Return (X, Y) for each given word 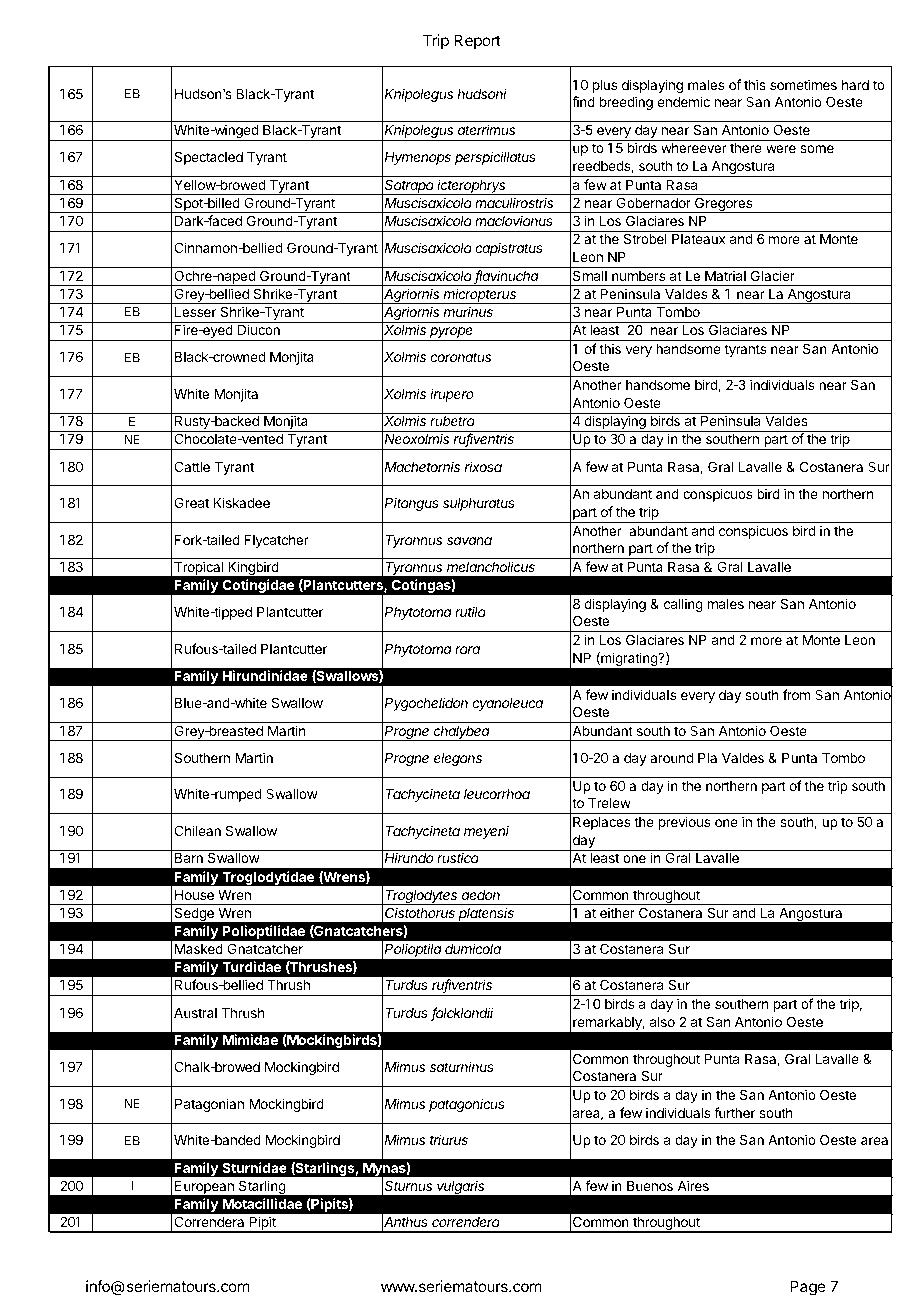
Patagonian (209, 1105)
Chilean (197, 830)
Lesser (195, 312)
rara (467, 650)
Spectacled (208, 158)
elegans (458, 759)
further (734, 1112)
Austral (195, 1013)
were (781, 149)
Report (477, 41)
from (796, 694)
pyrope (452, 334)
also (662, 1022)
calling (683, 605)
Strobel (645, 238)
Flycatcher (277, 541)
